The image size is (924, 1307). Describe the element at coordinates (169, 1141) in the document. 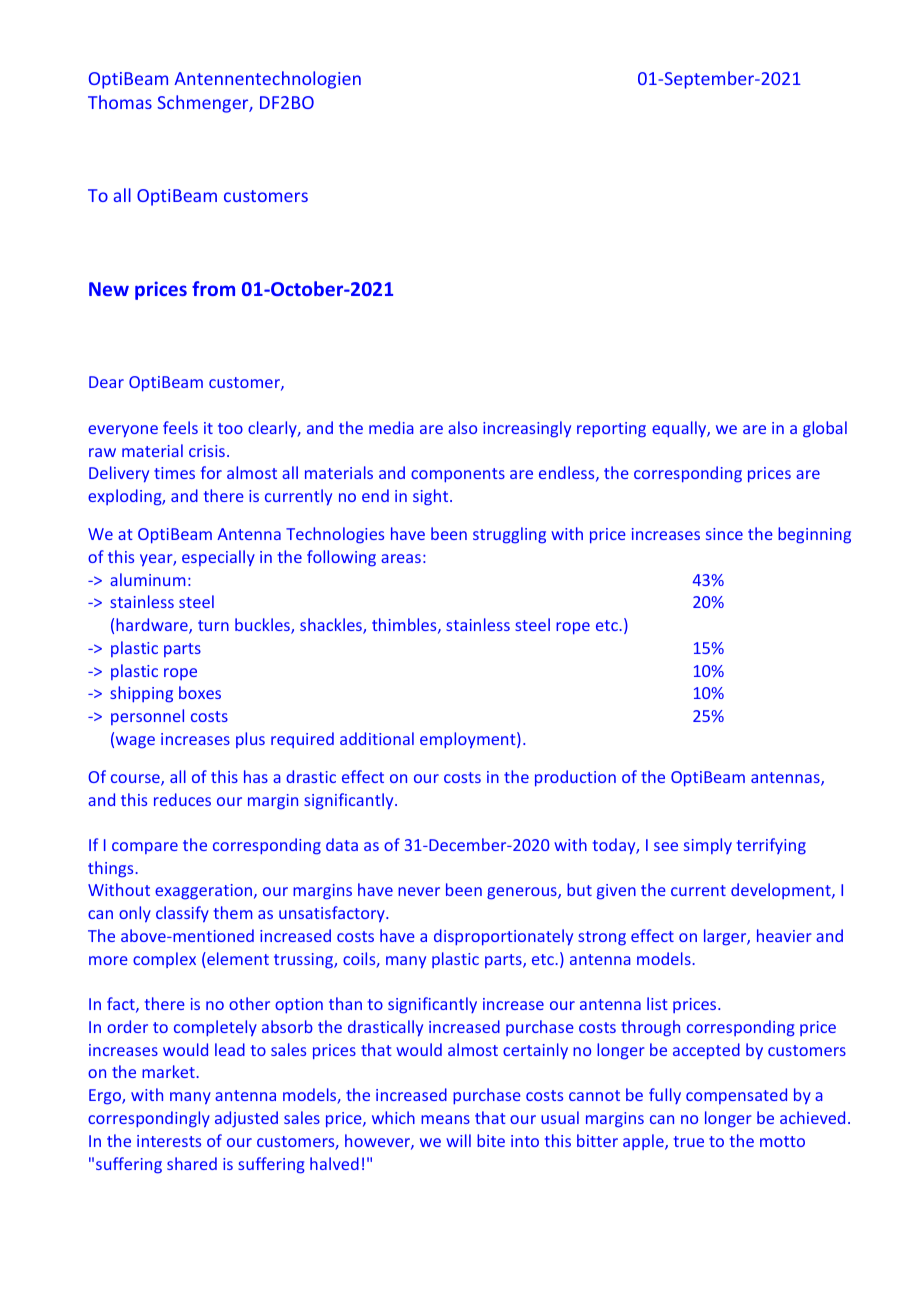

I see `interests` at that location.
